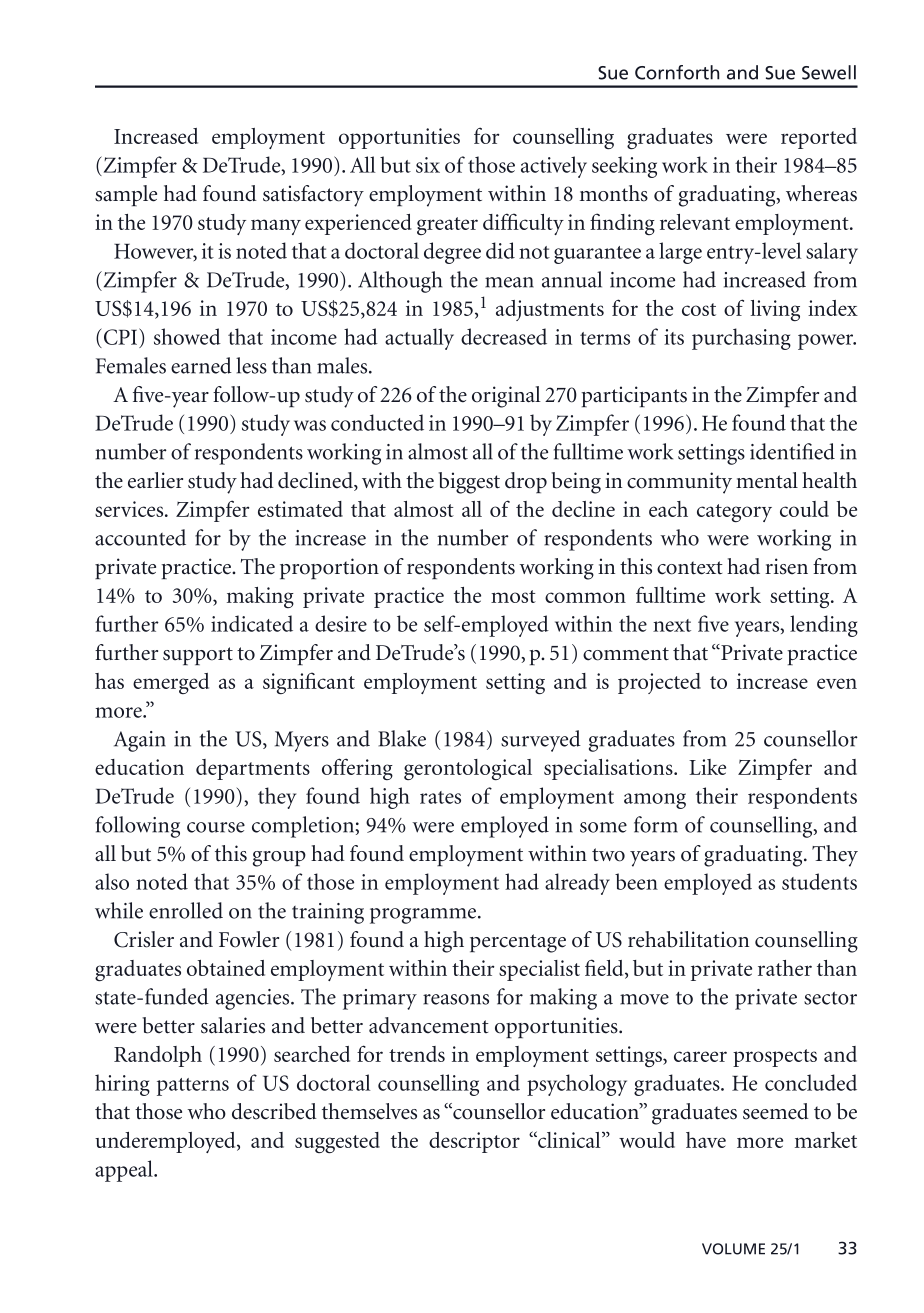  Describe the element at coordinates (541, 741) in the screenshot. I see `surveyed` at that location.
